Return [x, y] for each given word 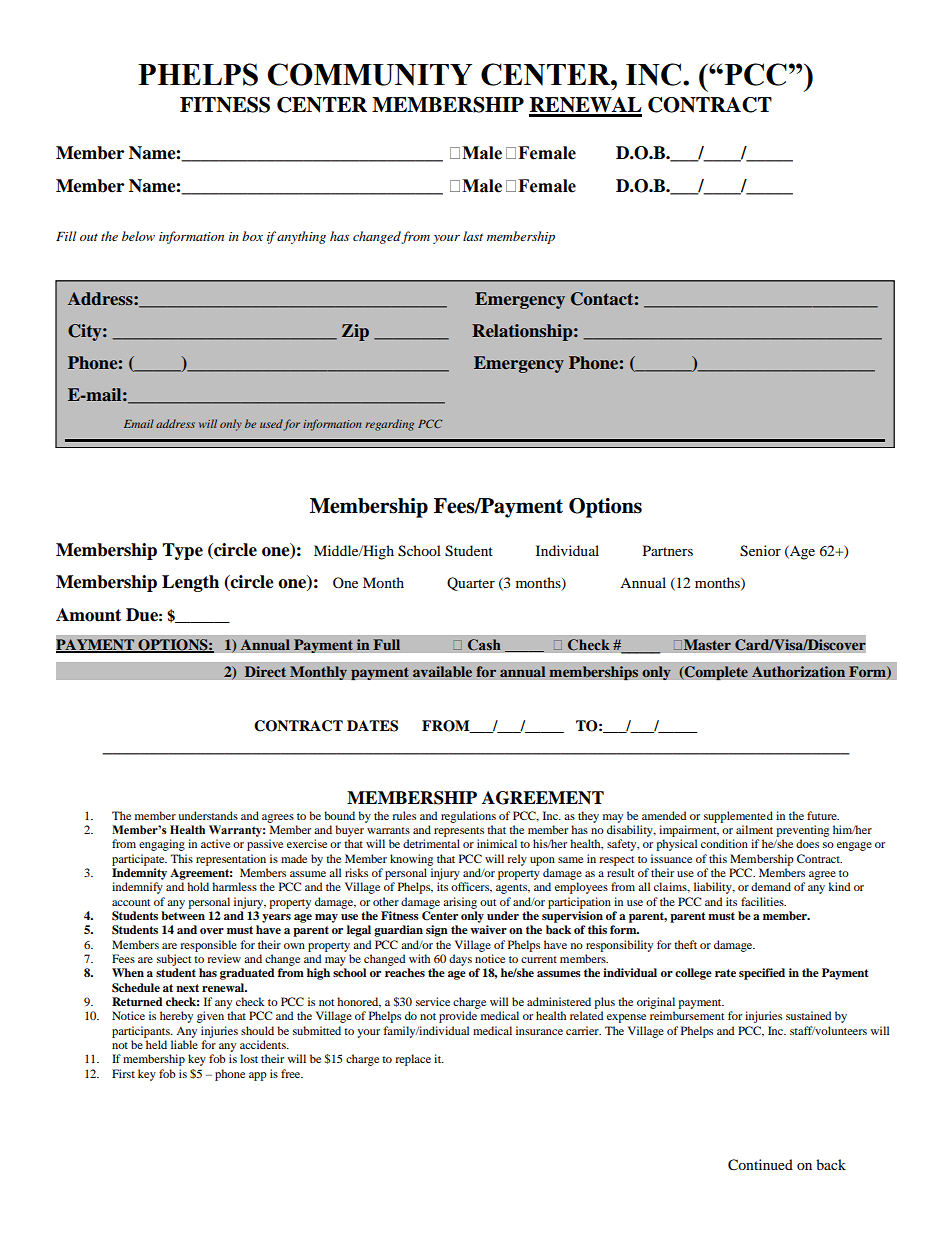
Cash [484, 645]
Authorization [798, 671]
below [138, 236]
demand [771, 886]
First [123, 1073]
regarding [389, 425]
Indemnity [139, 874]
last [473, 236]
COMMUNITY [369, 74]
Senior [760, 551]
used [272, 424]
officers [471, 887]
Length [190, 583]
